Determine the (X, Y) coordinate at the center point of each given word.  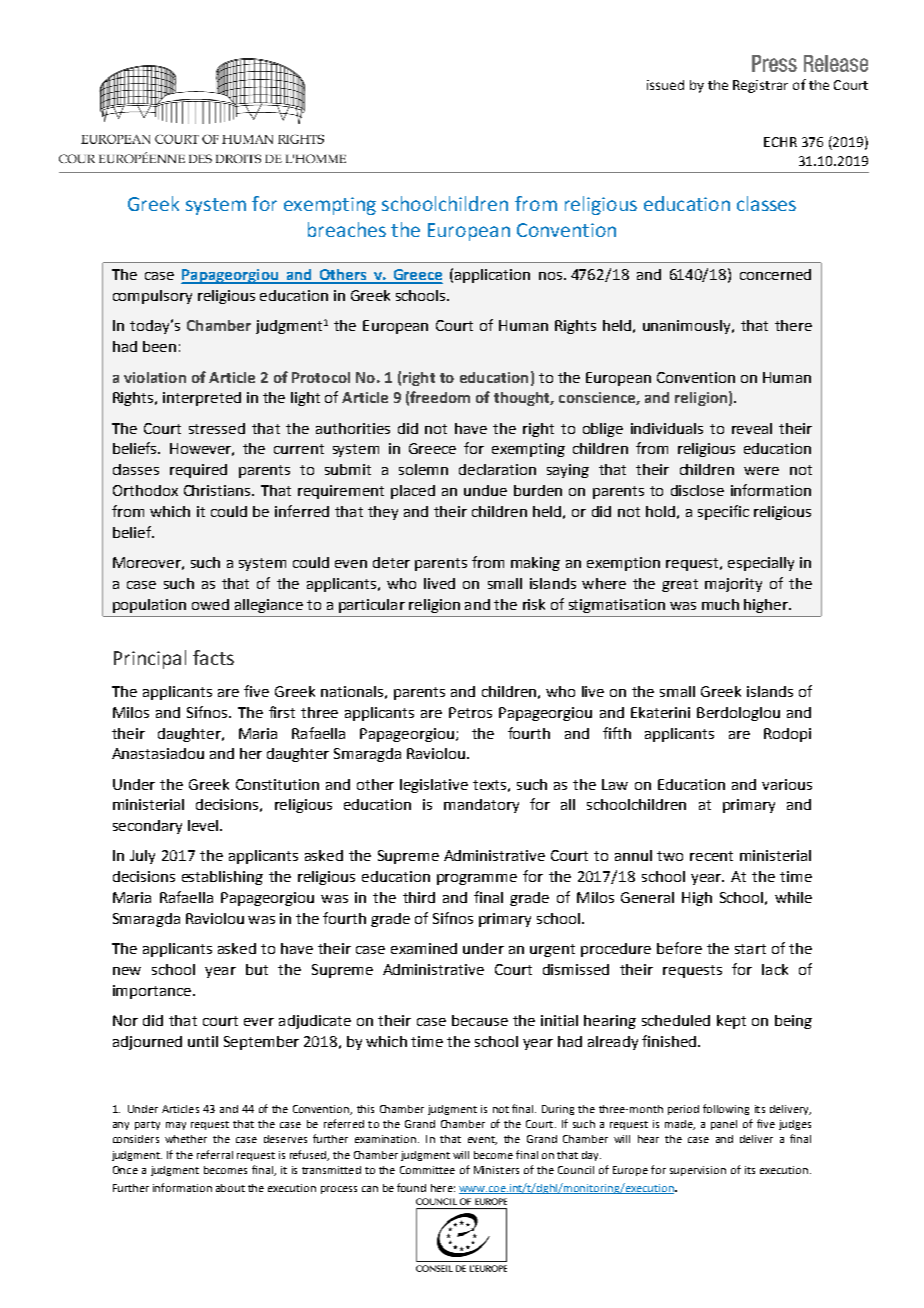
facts (213, 657)
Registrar (760, 86)
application (492, 276)
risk (534, 604)
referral (215, 1154)
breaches (347, 229)
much (720, 604)
